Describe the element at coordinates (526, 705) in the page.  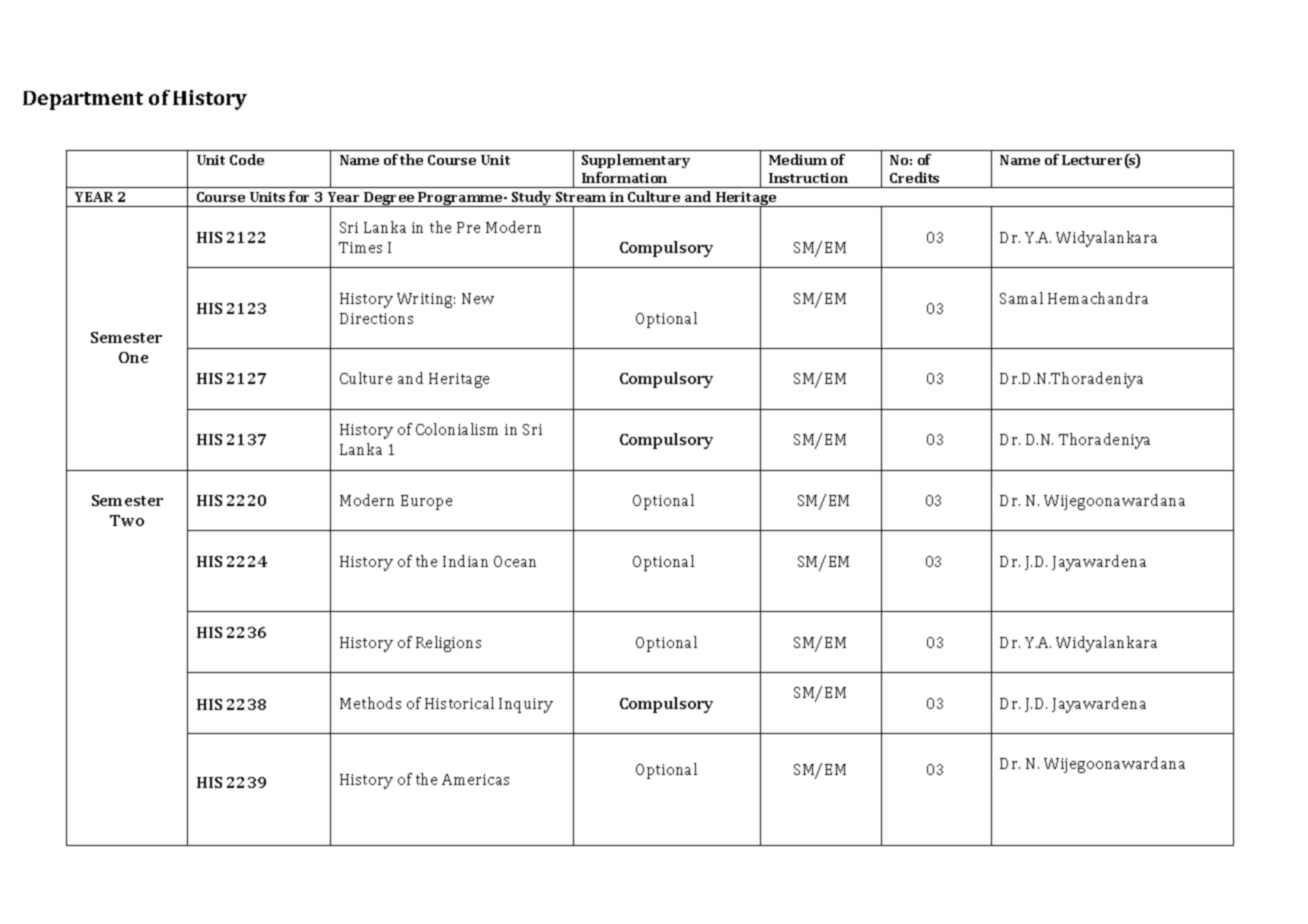
I see `Inquiry` at that location.
